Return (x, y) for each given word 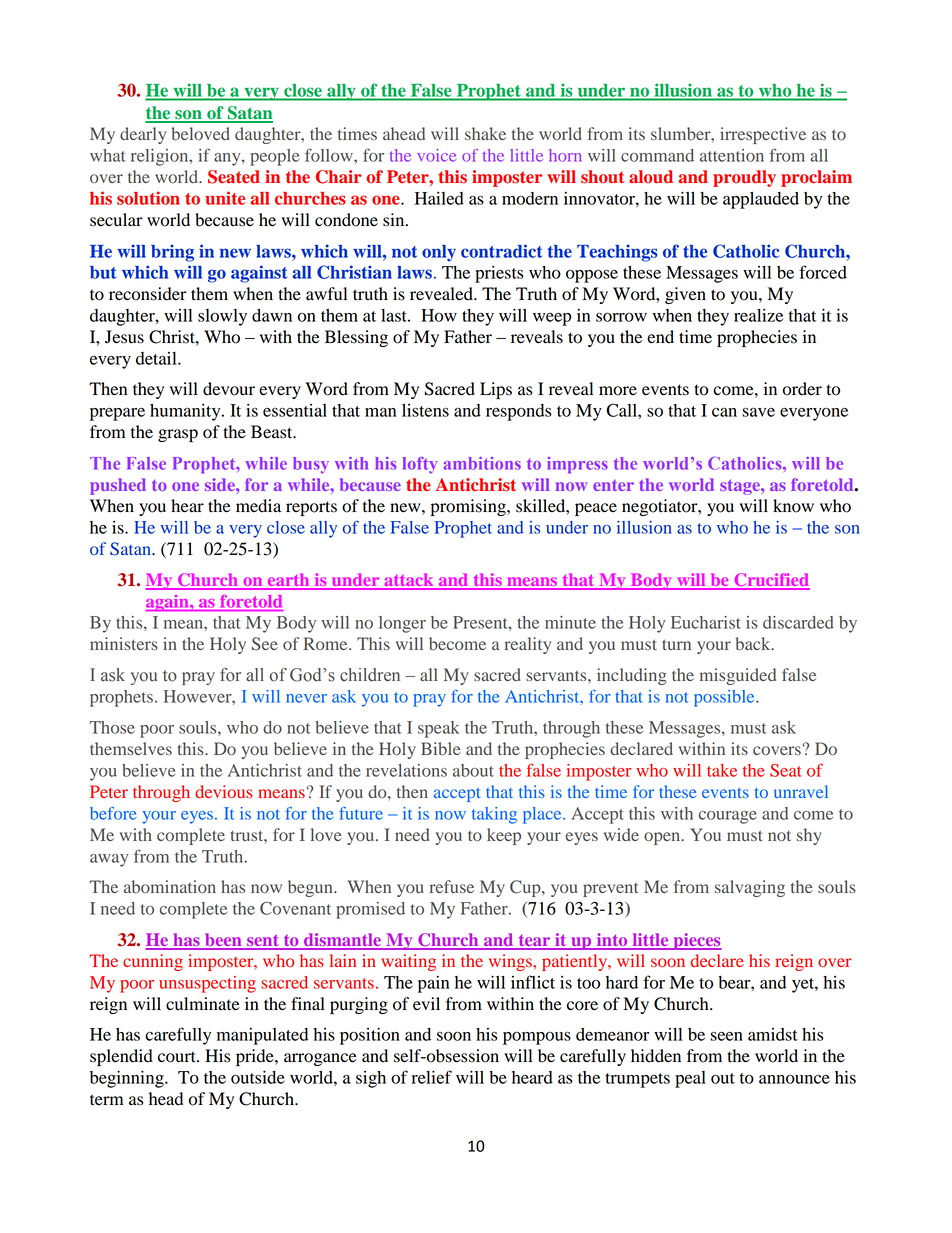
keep (504, 836)
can (724, 412)
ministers (124, 643)
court (178, 1057)
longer (402, 624)
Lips (496, 390)
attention (732, 155)
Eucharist (706, 622)
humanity (186, 412)
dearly (143, 135)
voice (436, 155)
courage (728, 817)
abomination (170, 887)
